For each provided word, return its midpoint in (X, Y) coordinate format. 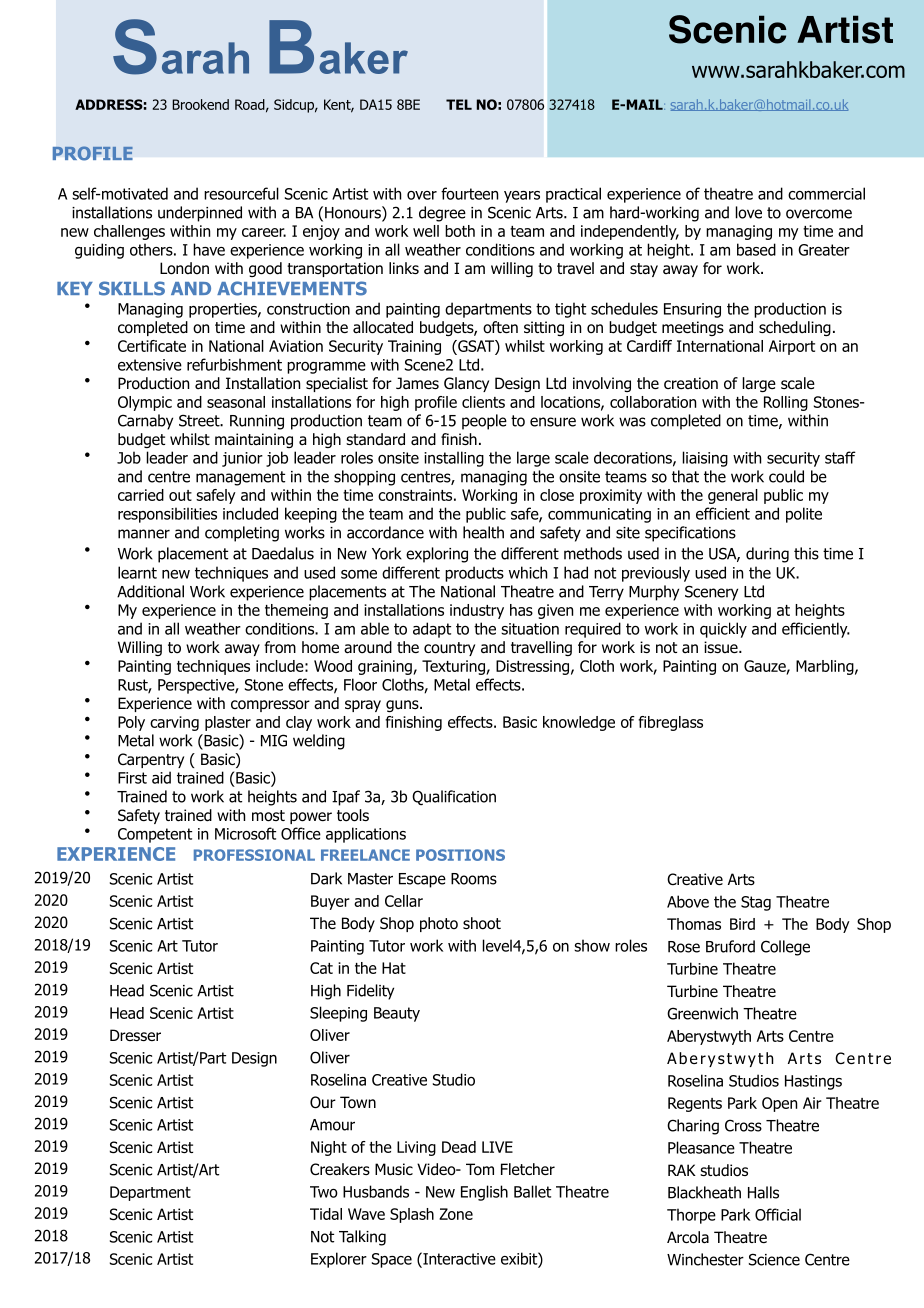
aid (161, 777)
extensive (150, 365)
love (749, 212)
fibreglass (670, 723)
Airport (792, 347)
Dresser (135, 1035)
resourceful (241, 193)
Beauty (397, 1014)
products (474, 574)
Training (414, 347)
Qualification (454, 798)
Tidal (326, 1214)
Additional (150, 591)
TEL (459, 104)
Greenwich (702, 1013)
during (767, 555)
